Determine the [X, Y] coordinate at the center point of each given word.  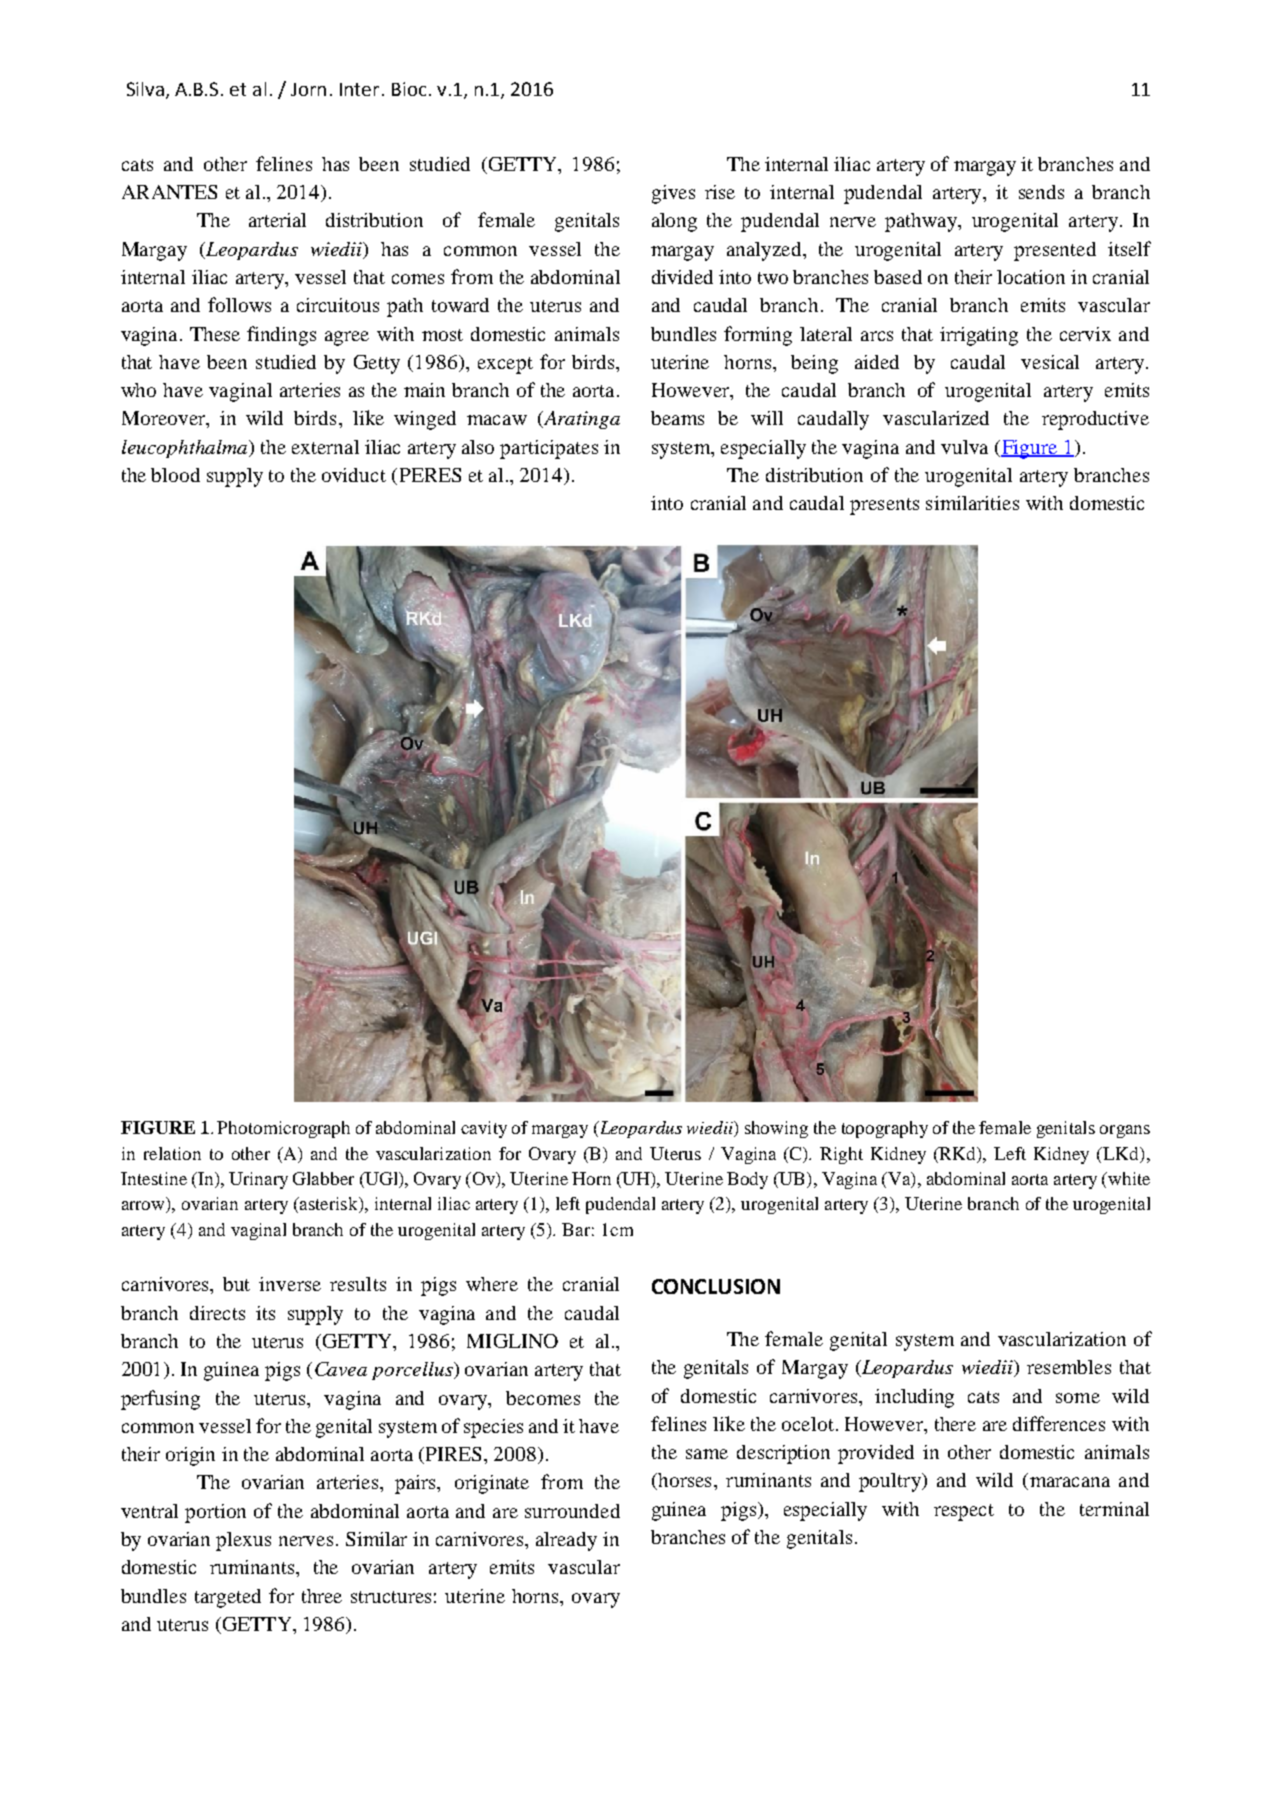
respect [964, 1512]
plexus [243, 1541]
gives [673, 194]
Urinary [258, 1180]
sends [1041, 192]
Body [747, 1180]
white [1128, 1178]
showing [776, 1129]
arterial [277, 220]
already [566, 1541]
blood [175, 475]
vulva [964, 447]
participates [549, 449]
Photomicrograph [283, 1129]
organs [1125, 1131]
